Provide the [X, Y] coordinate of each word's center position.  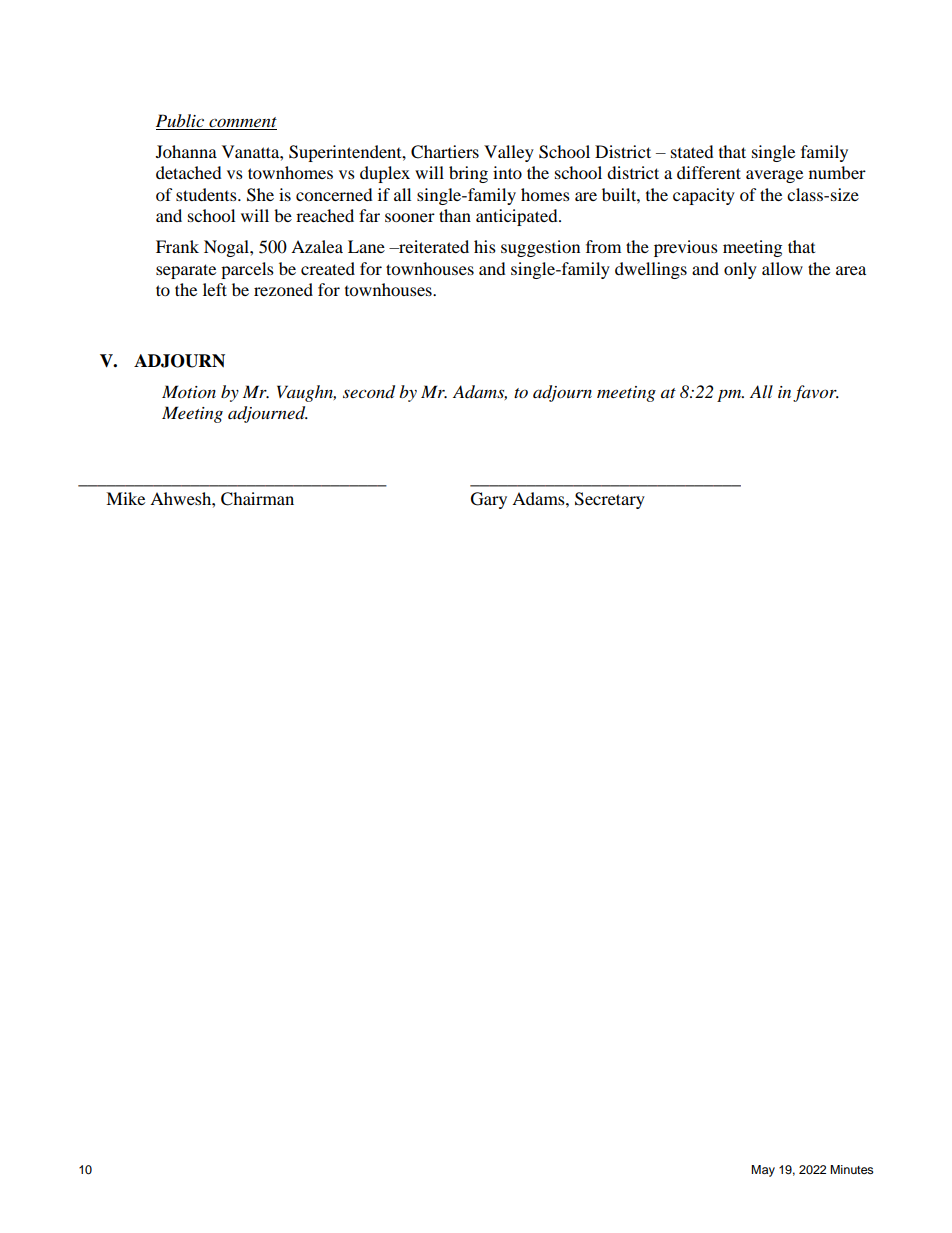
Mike [125, 498]
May [763, 1171]
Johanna [186, 151]
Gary [489, 500]
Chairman [257, 499]
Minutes [852, 1169]
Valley [509, 153]
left [215, 289]
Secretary [610, 500]
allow [782, 268]
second [369, 392]
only [740, 270]
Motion [189, 391]
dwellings [651, 270]
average [774, 176]
